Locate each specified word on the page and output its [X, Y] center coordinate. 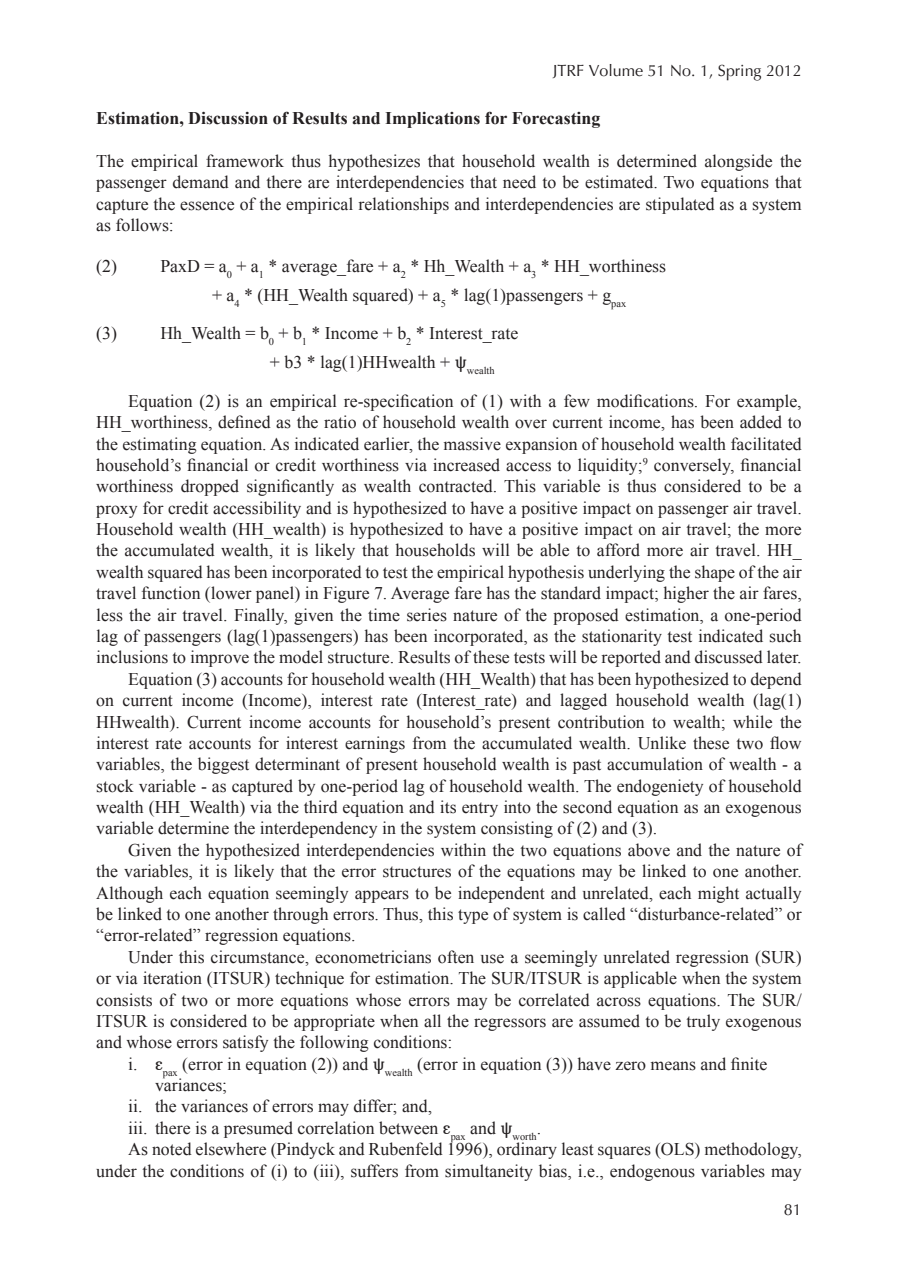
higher [686, 594]
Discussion [228, 118]
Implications [432, 120]
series [427, 615]
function [171, 593]
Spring [739, 72]
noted [172, 1149]
